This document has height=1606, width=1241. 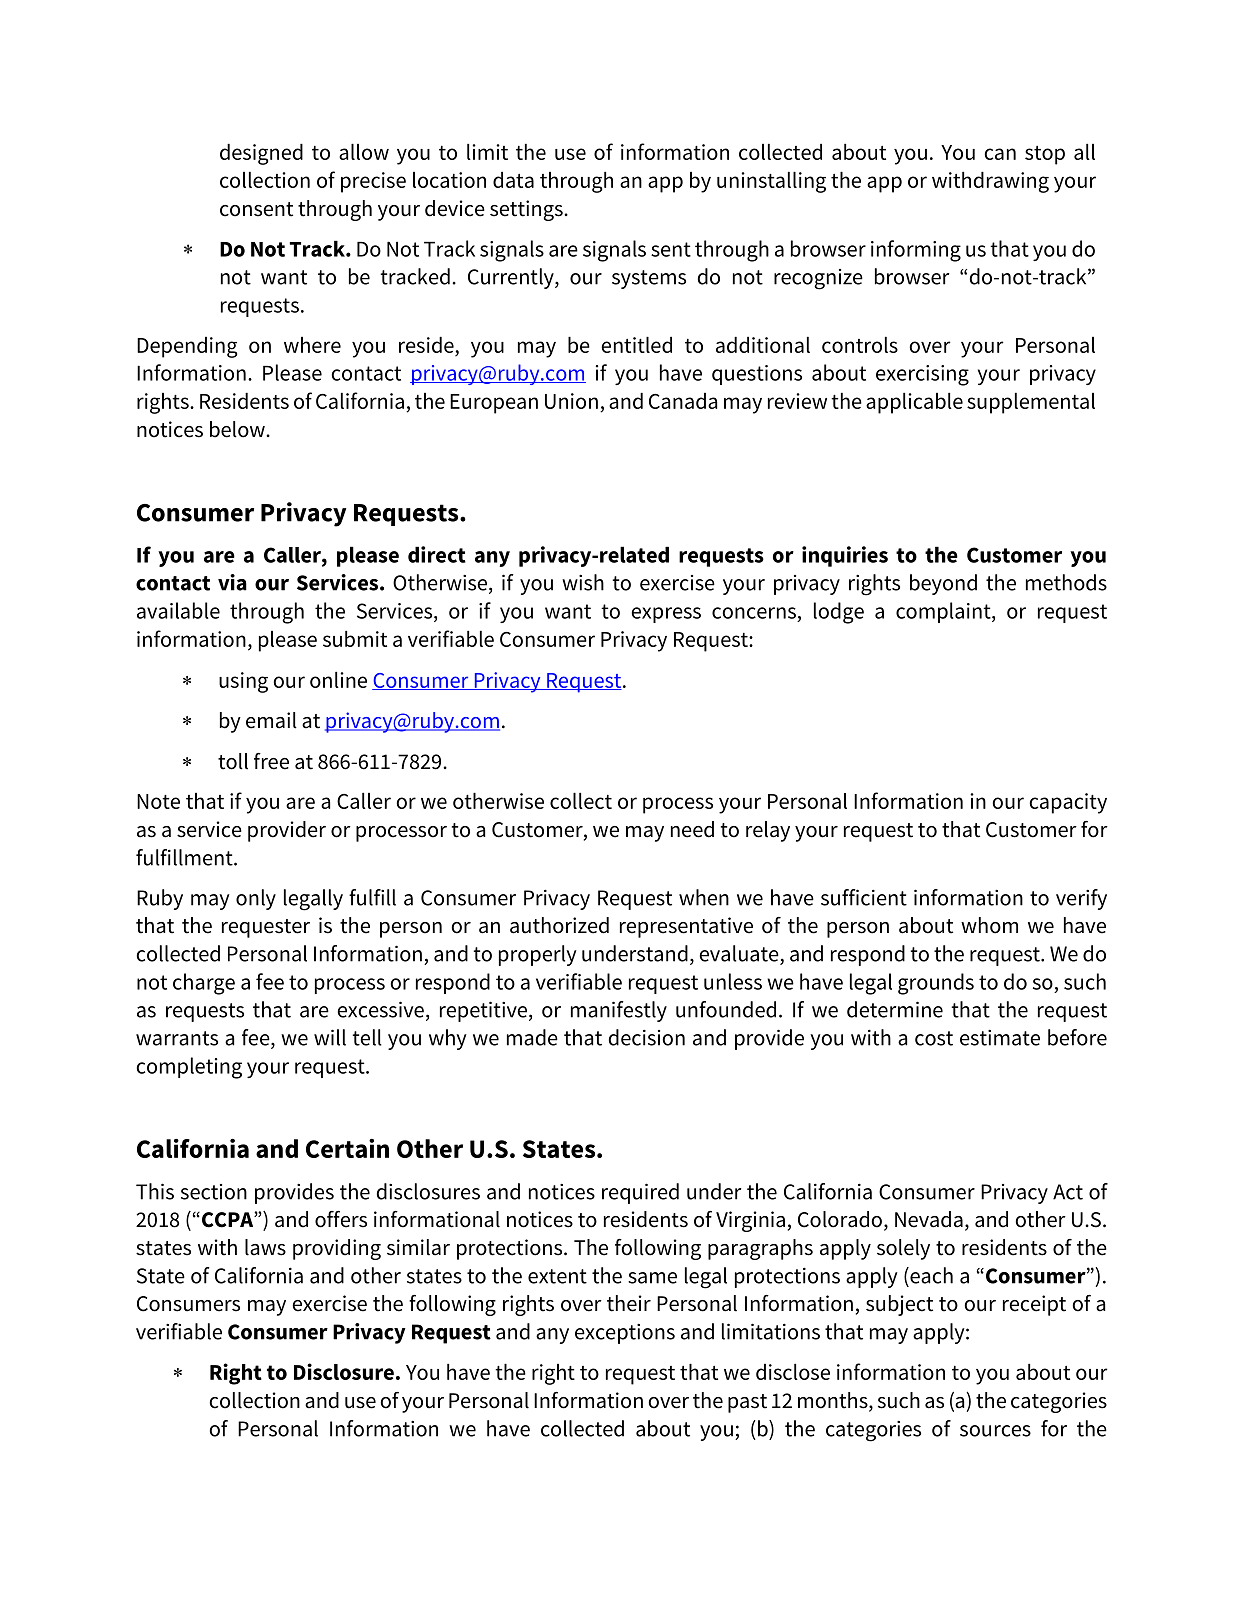 I want to click on exceptions, so click(x=625, y=1334).
